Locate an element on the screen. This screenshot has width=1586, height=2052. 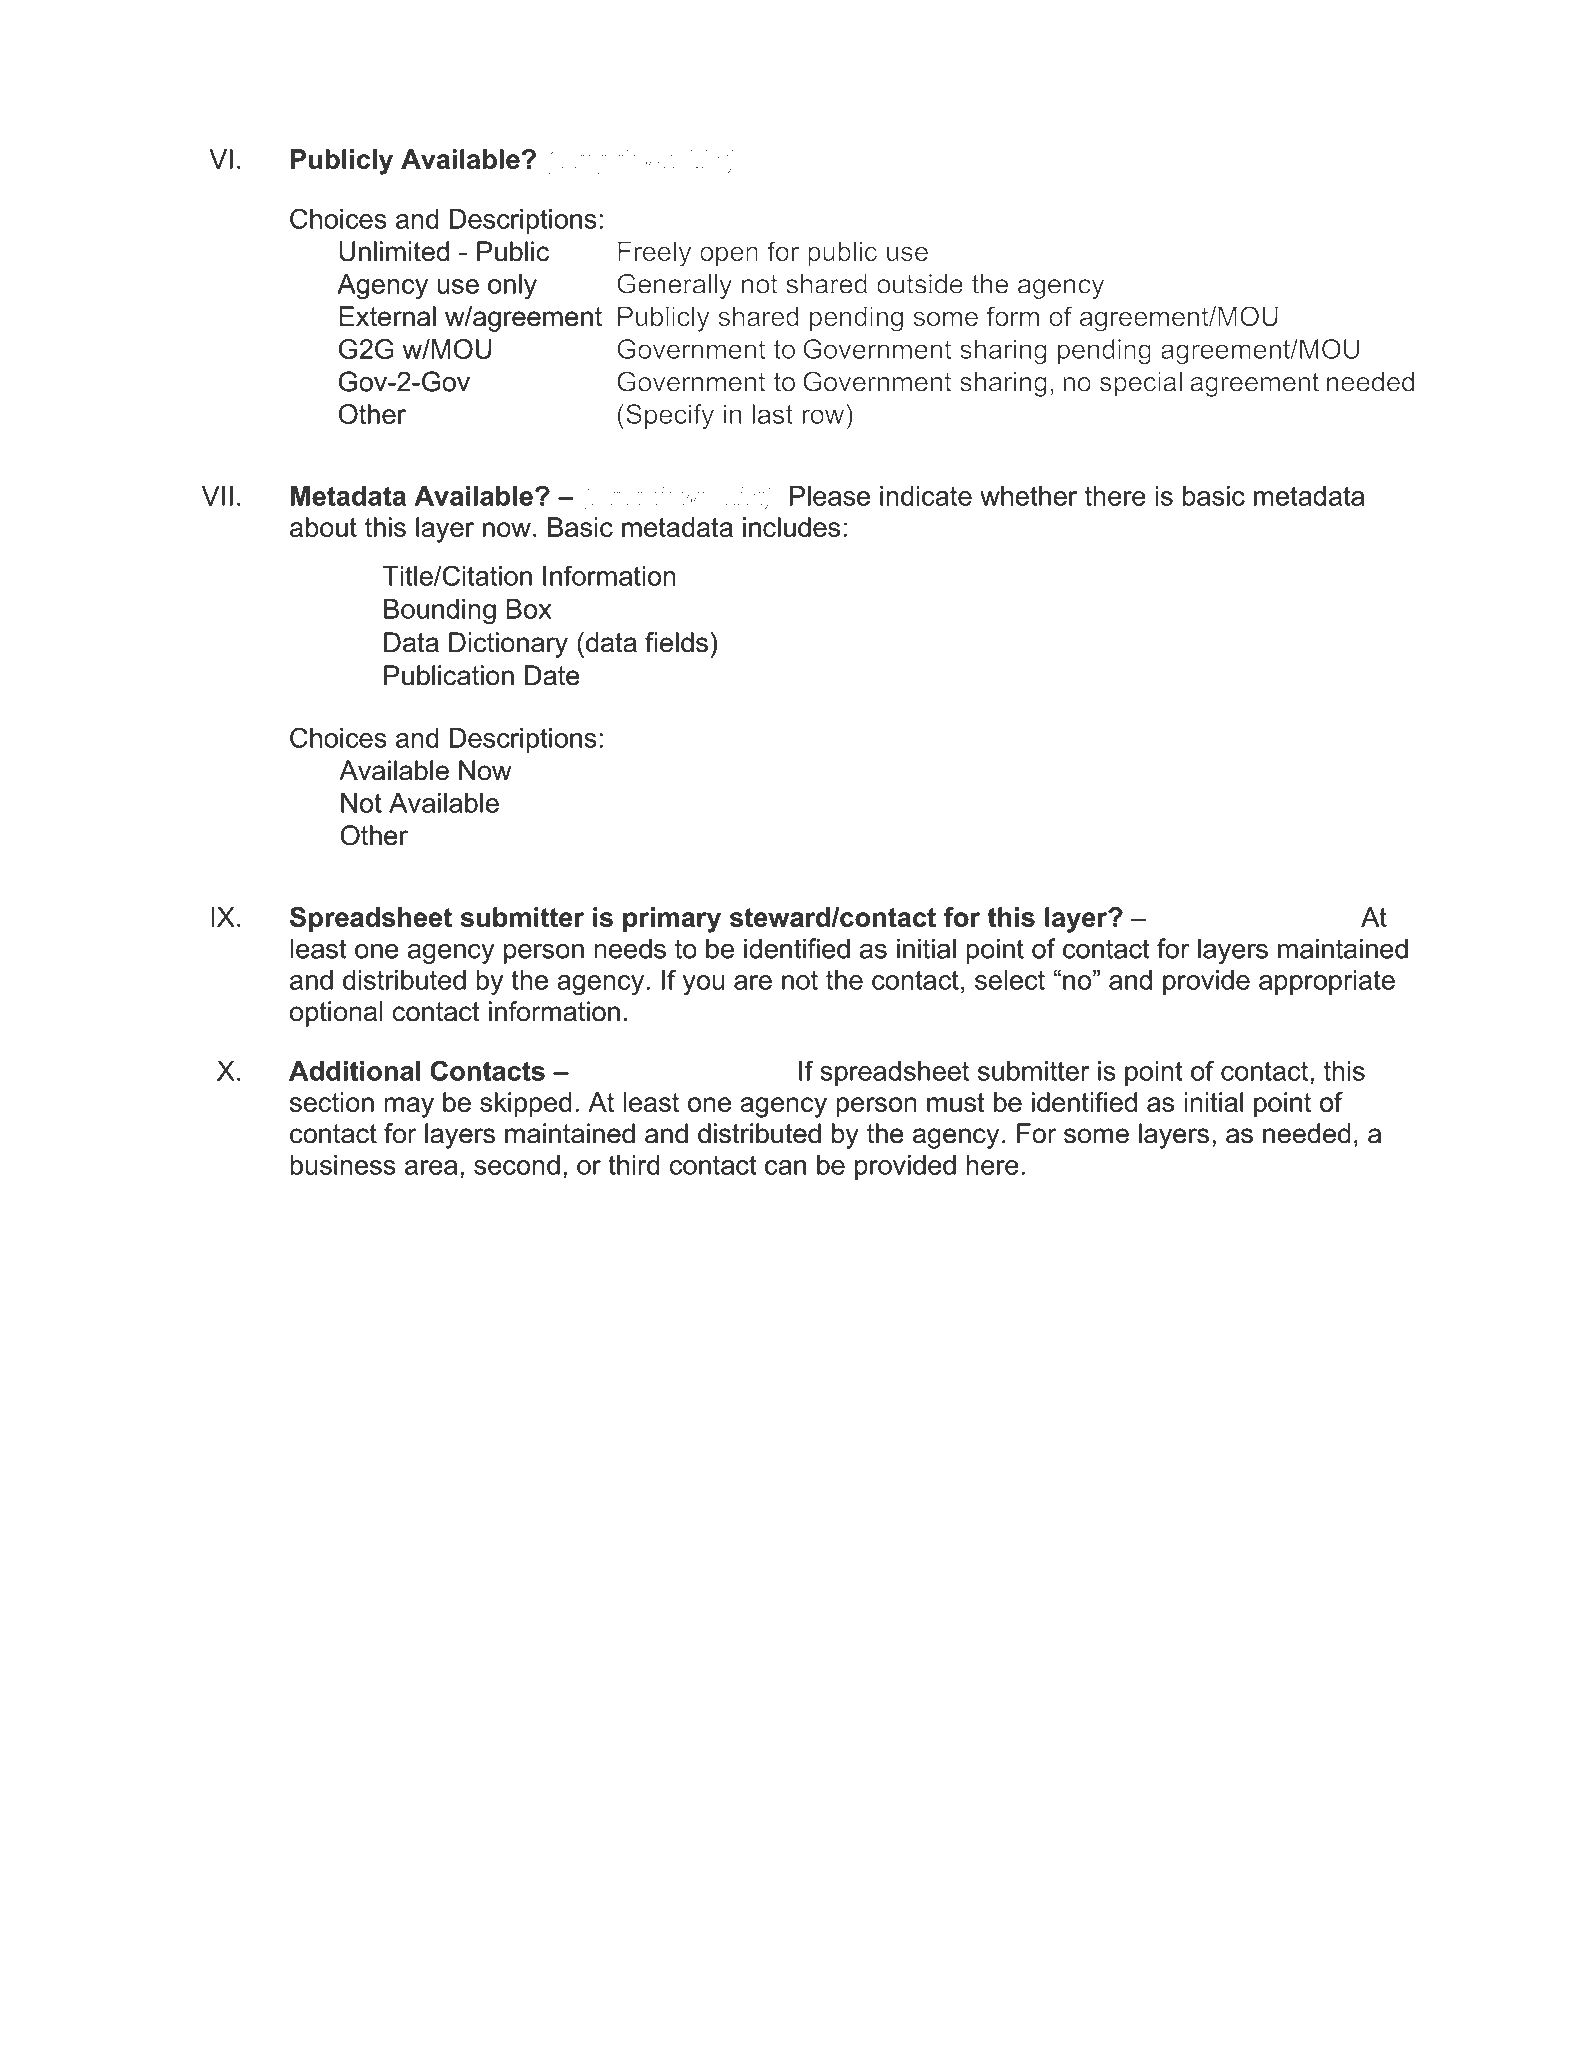
open is located at coordinates (729, 257).
